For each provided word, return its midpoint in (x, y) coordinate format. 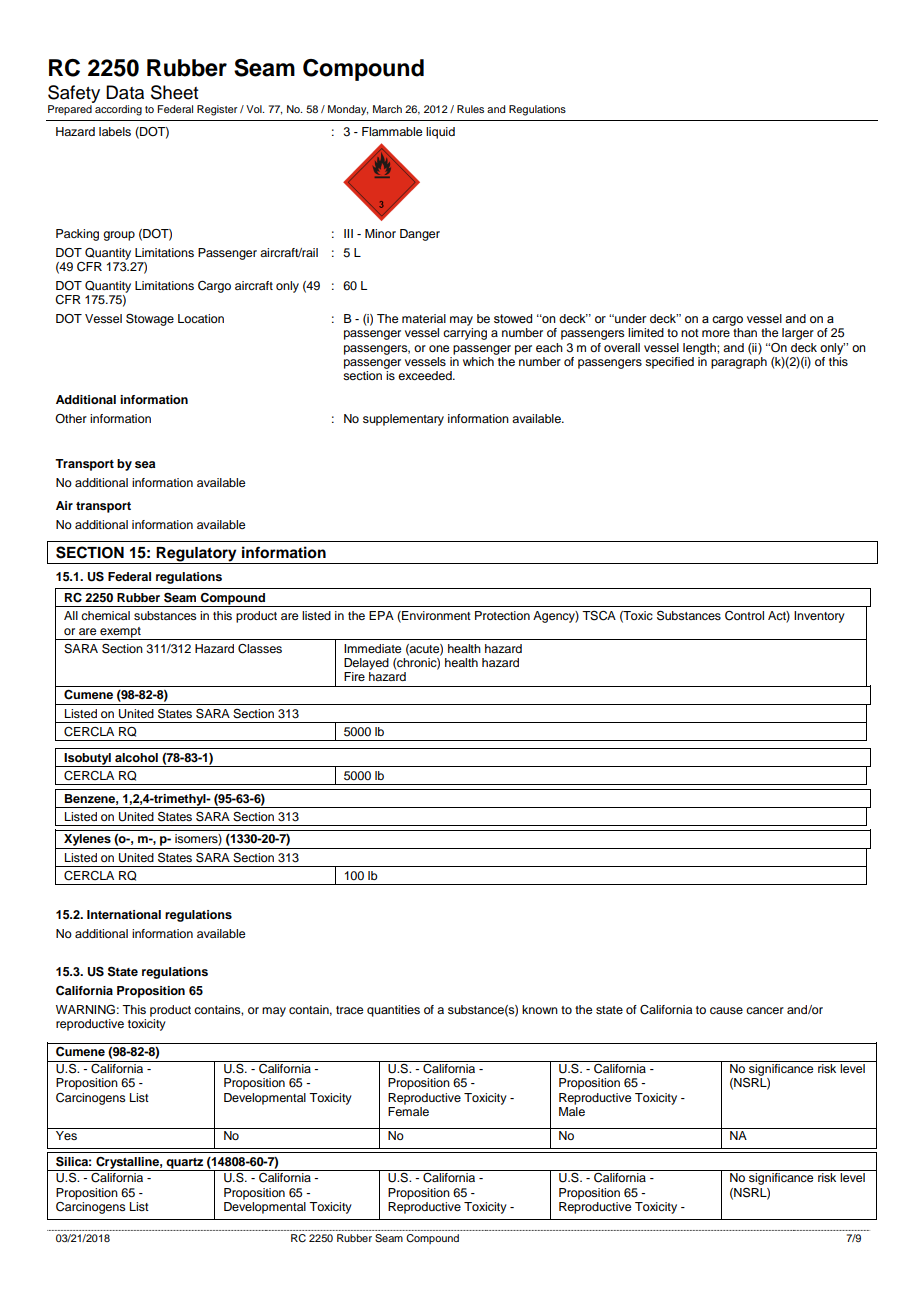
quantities (393, 1011)
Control (744, 616)
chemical (105, 615)
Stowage (150, 319)
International (124, 914)
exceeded (426, 375)
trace (349, 1010)
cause (726, 1010)
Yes (66, 1135)
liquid (440, 133)
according (118, 110)
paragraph (739, 361)
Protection (502, 615)
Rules (470, 109)
